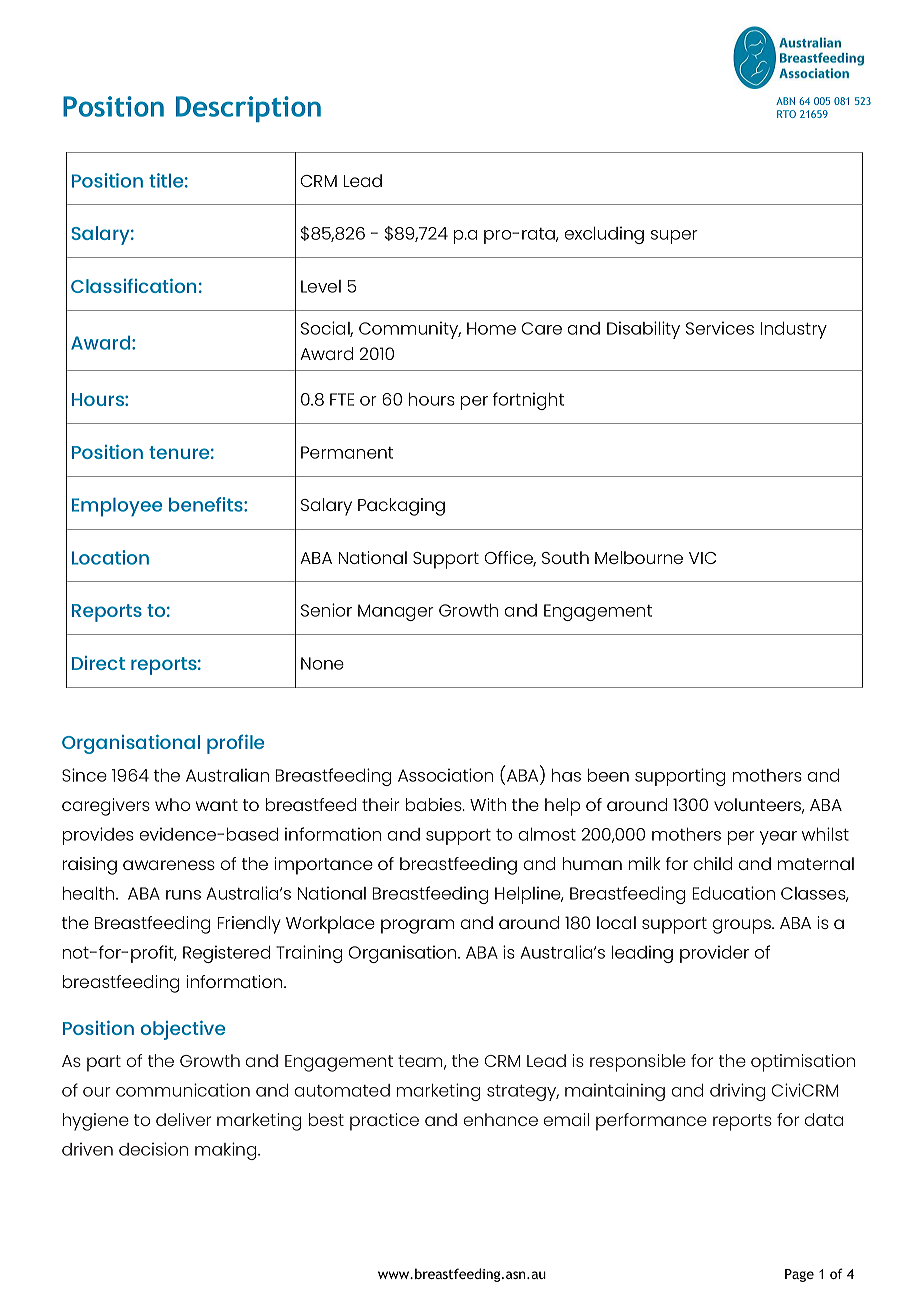  I want to click on RTO, so click(786, 114).
